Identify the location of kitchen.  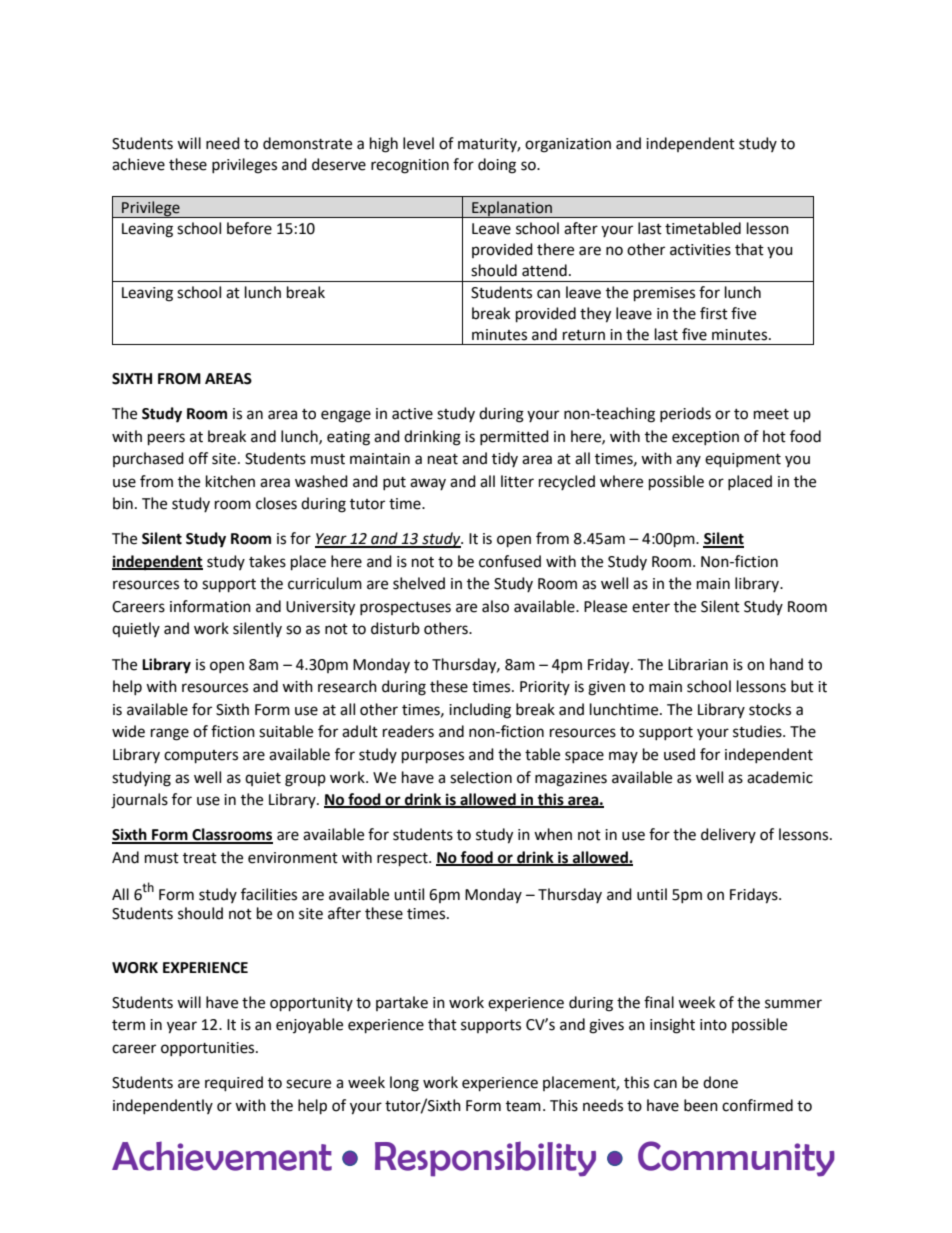
(230, 481).
